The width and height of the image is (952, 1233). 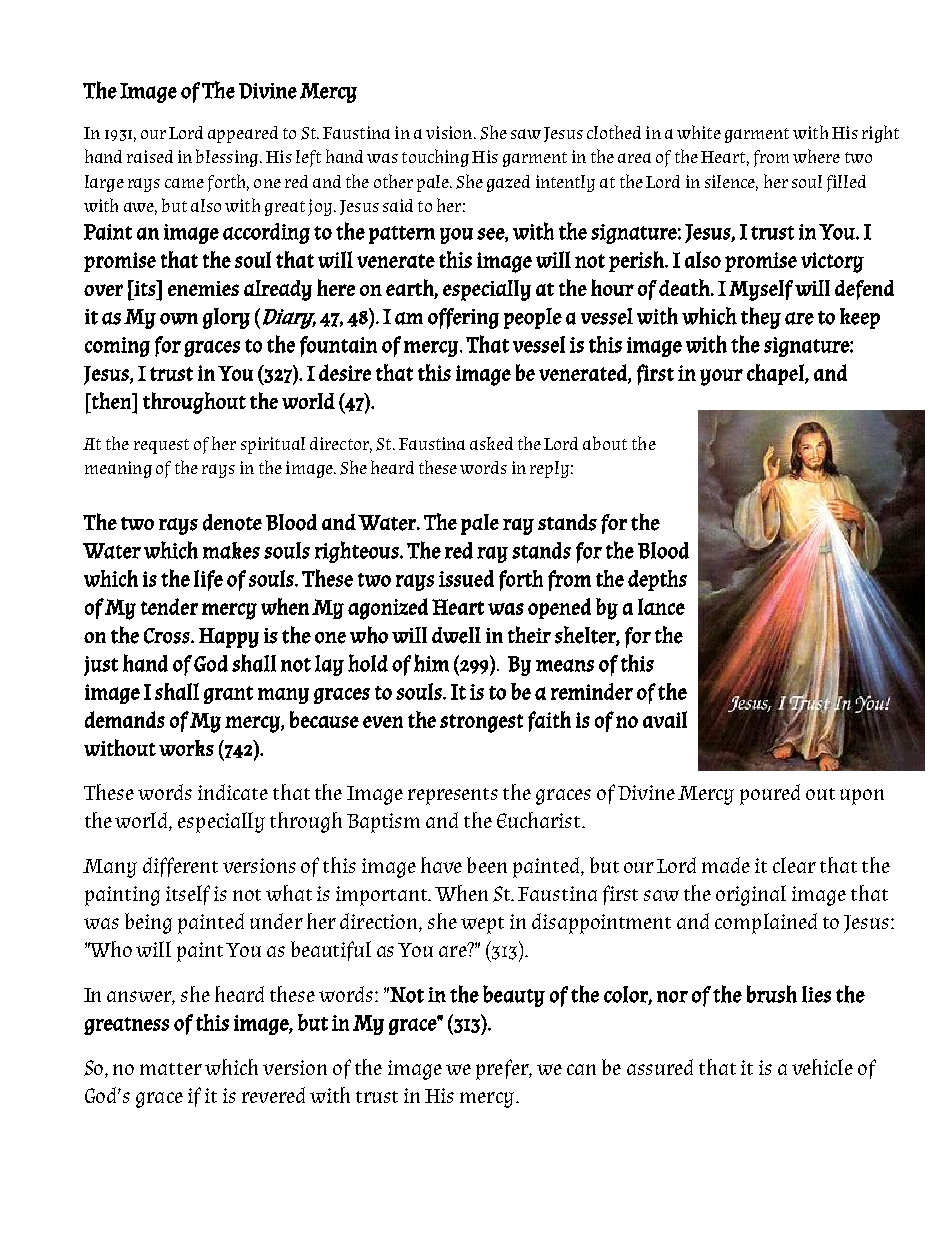 I want to click on silence, so click(x=731, y=182).
